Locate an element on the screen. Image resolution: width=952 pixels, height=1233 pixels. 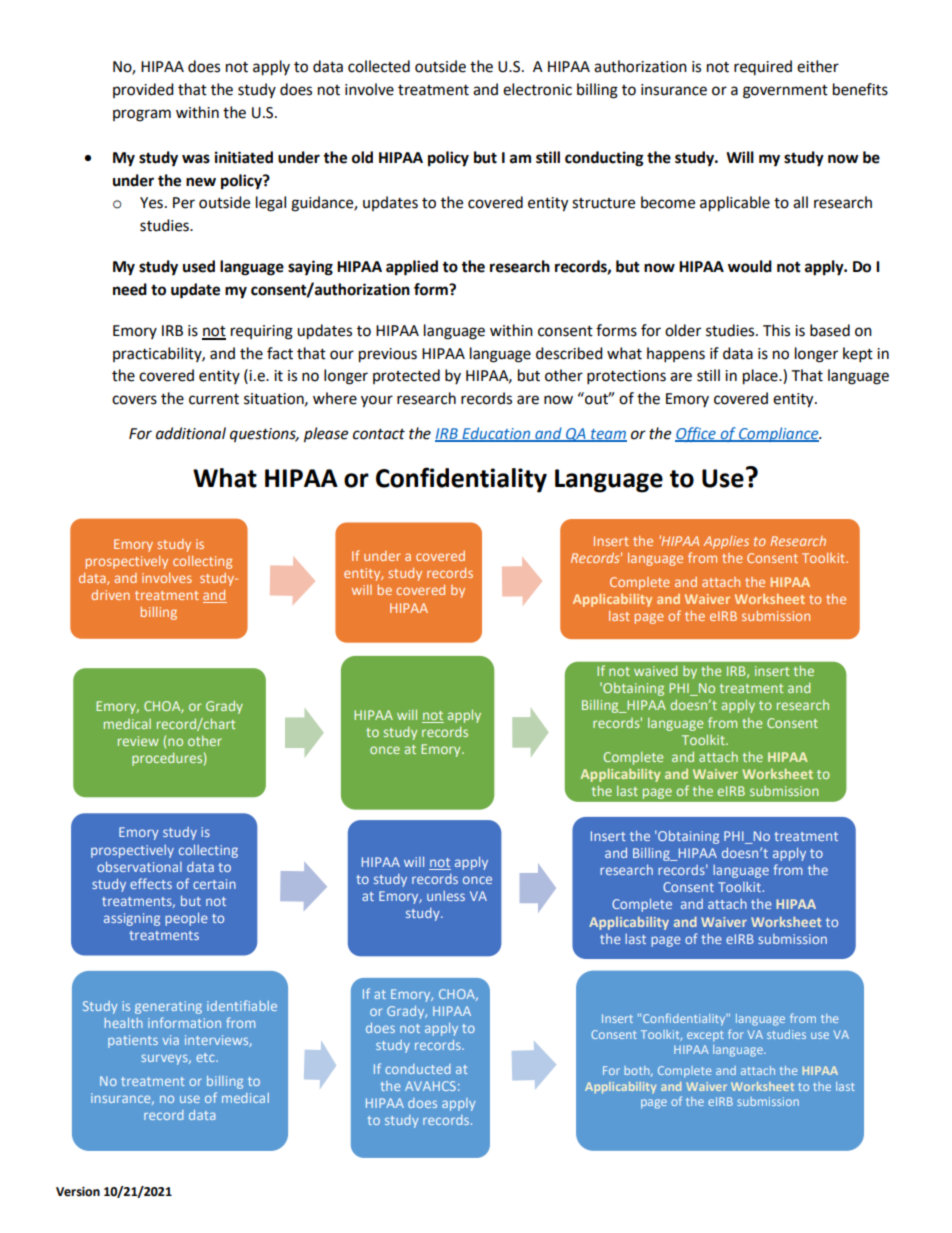
observational is located at coordinates (139, 867).
